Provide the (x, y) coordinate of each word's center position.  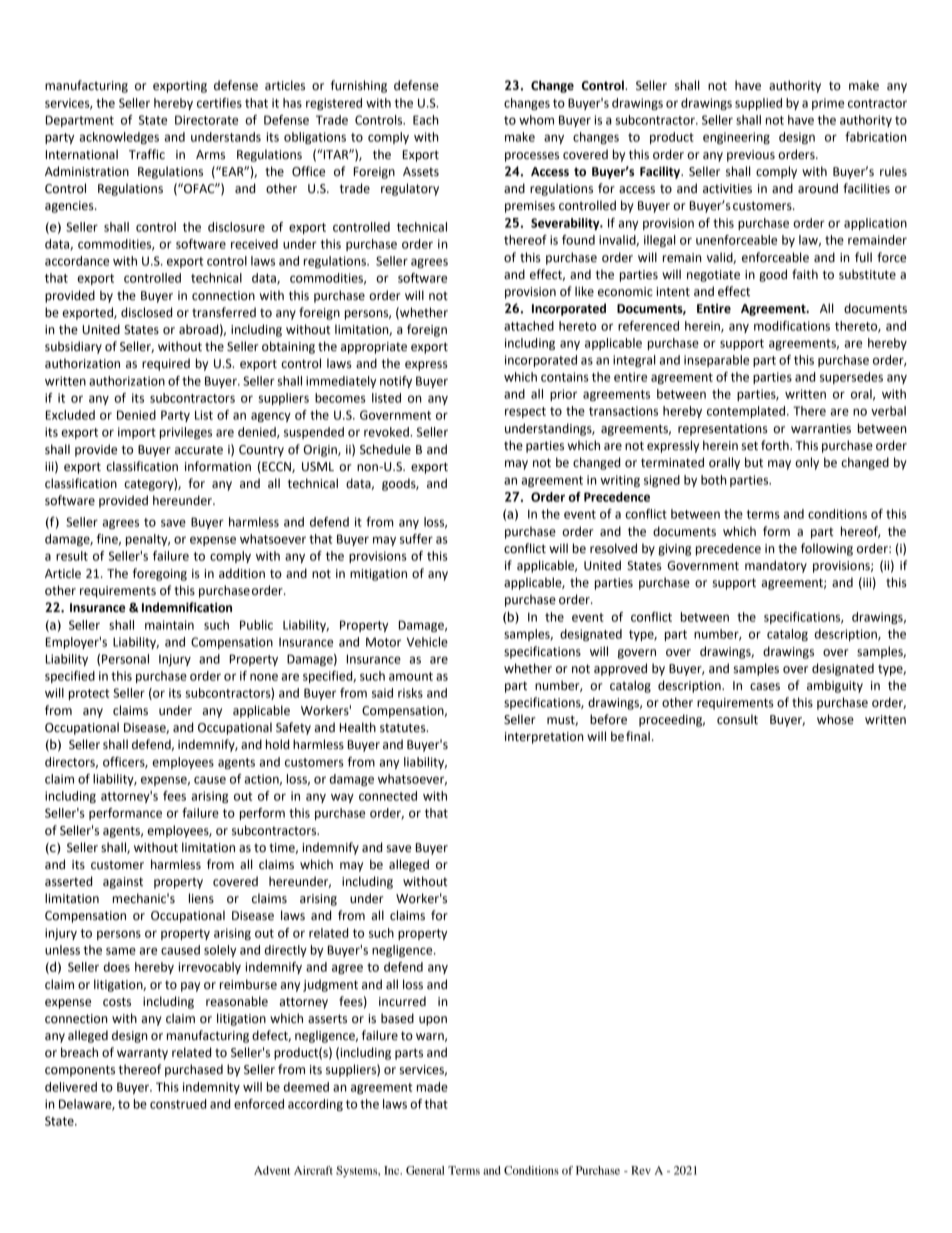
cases (765, 687)
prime (828, 104)
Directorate (206, 120)
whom (536, 120)
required (166, 364)
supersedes (851, 378)
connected (388, 796)
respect (525, 412)
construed (178, 1104)
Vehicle (427, 642)
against (123, 883)
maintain (169, 625)
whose (835, 719)
